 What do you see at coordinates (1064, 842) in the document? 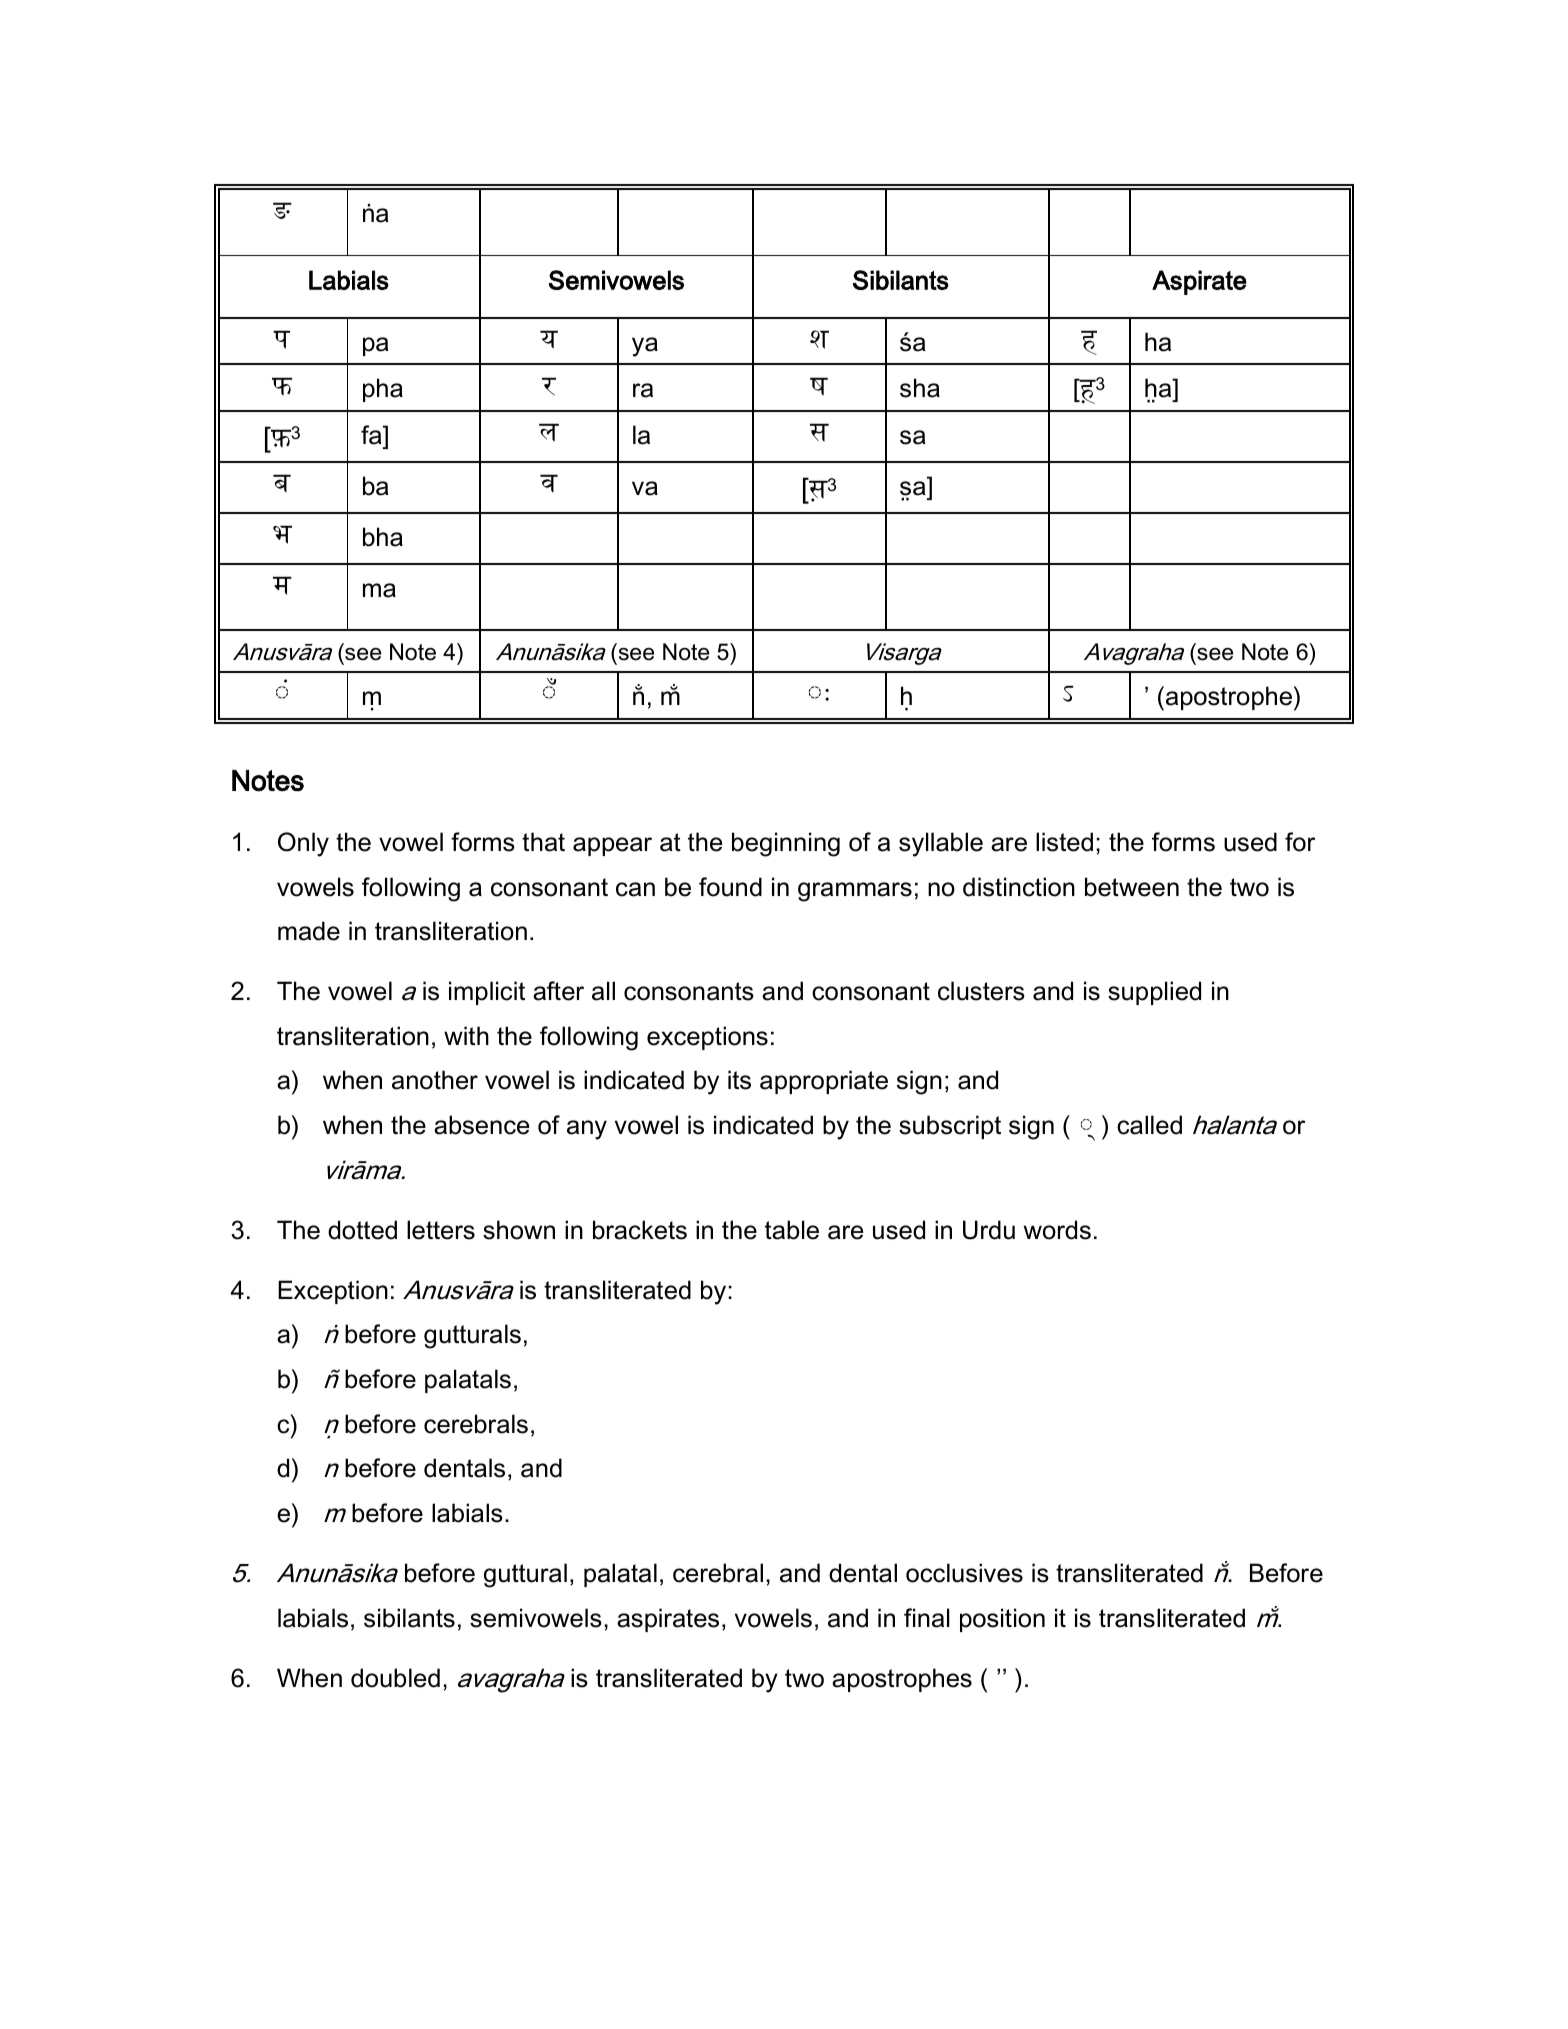
I see `listed` at bounding box center [1064, 842].
